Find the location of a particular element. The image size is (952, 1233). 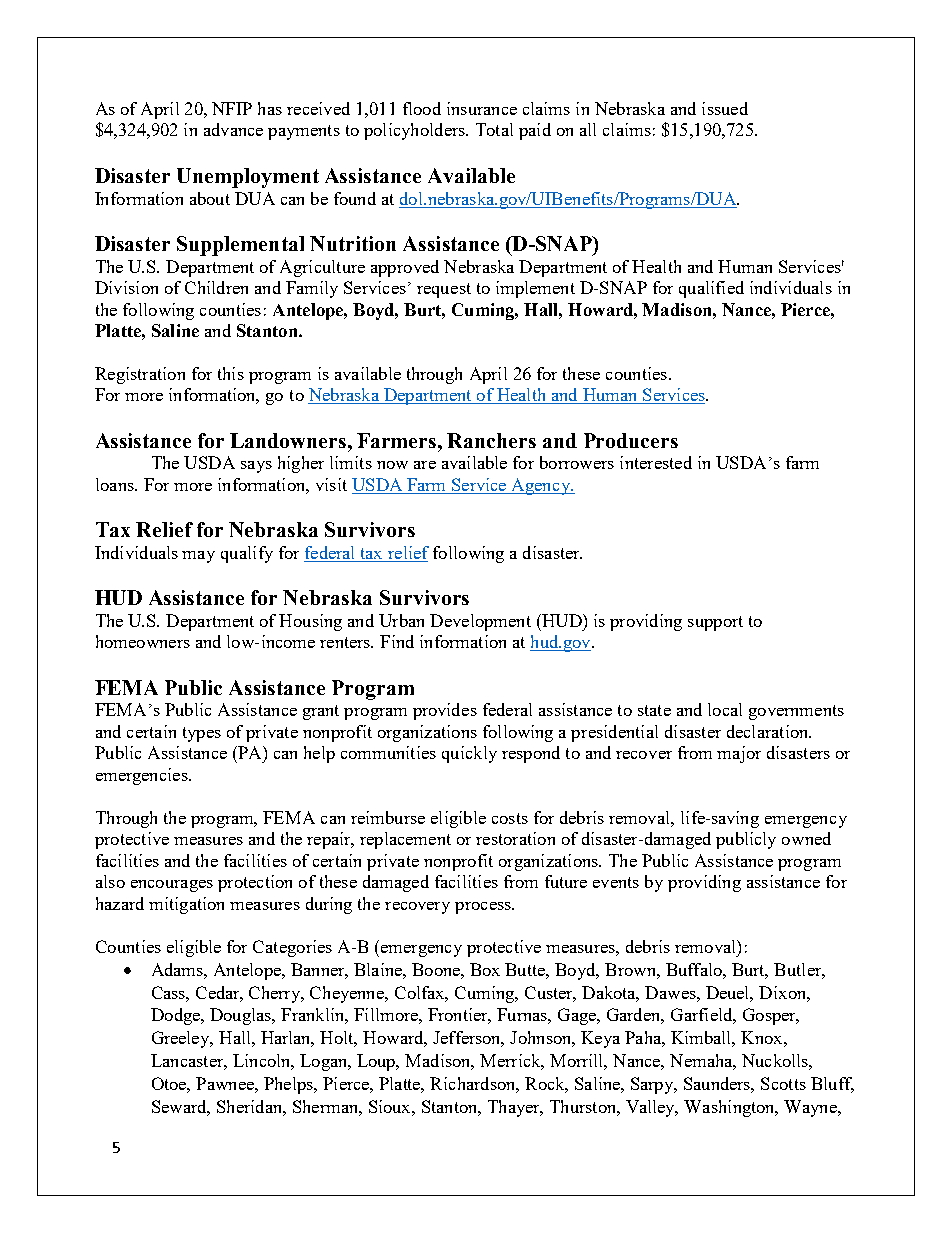

owned is located at coordinates (806, 838).
